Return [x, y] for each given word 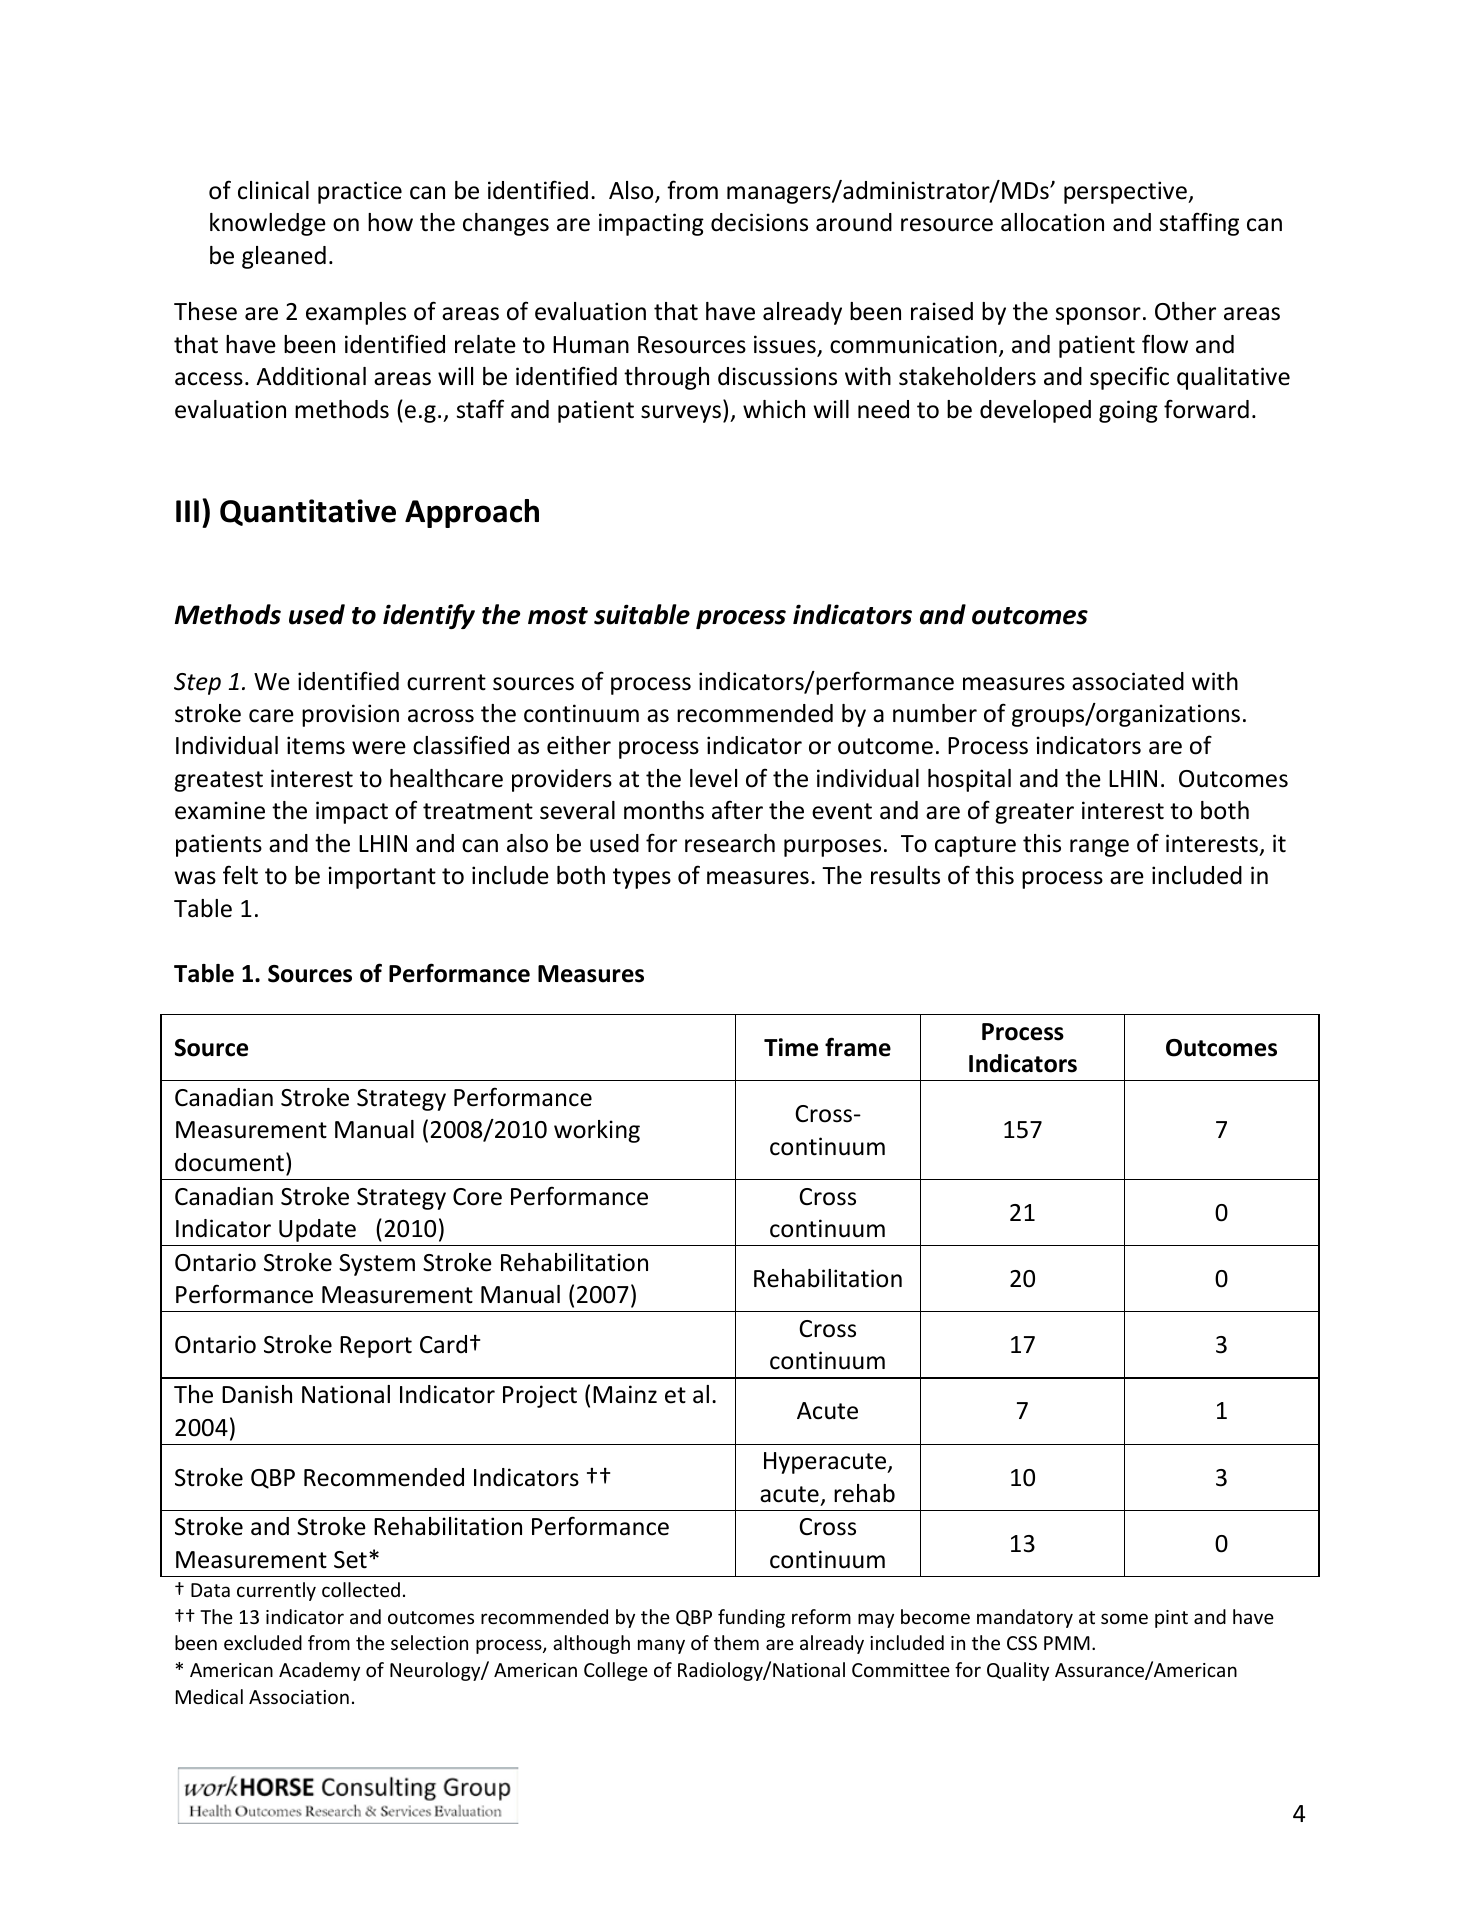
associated [1128, 681]
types [642, 878]
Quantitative [308, 512]
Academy [319, 1671]
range [1099, 848]
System [377, 1265]
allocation [1052, 222]
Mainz [625, 1394]
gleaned [284, 257]
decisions [759, 222]
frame [858, 1047]
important [382, 877]
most [558, 616]
